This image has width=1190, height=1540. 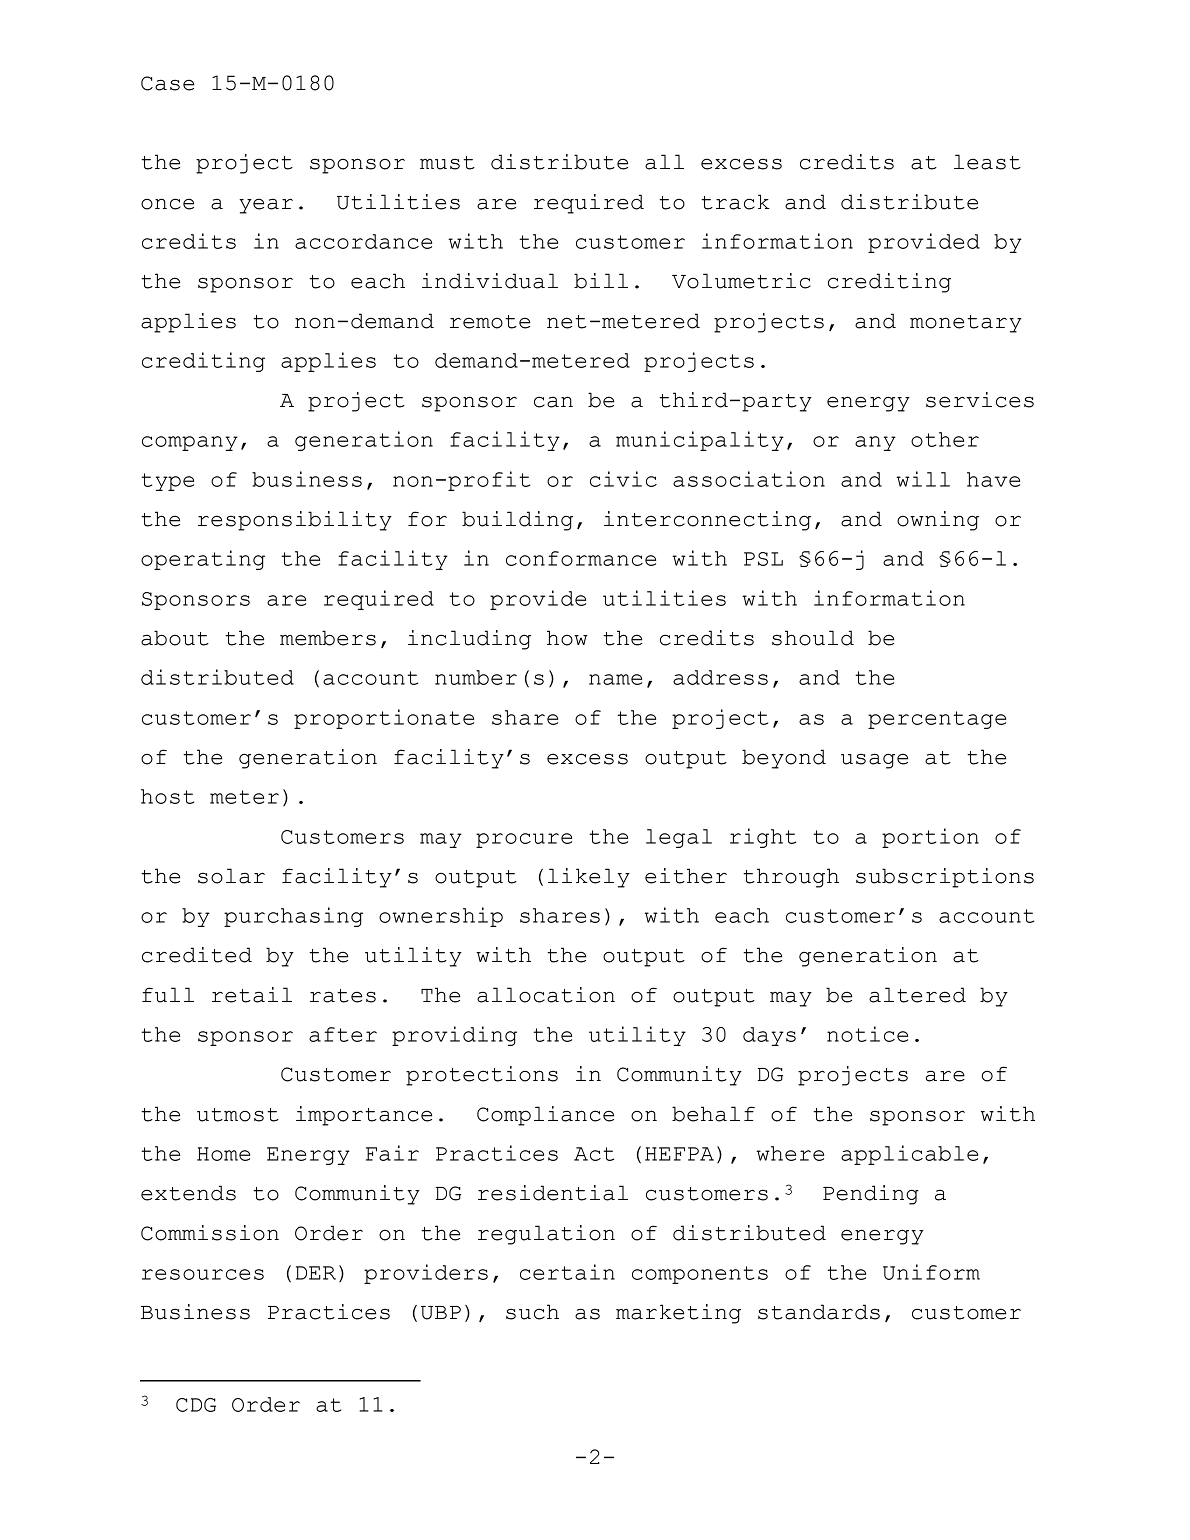 I want to click on CDG, so click(x=196, y=1405).
